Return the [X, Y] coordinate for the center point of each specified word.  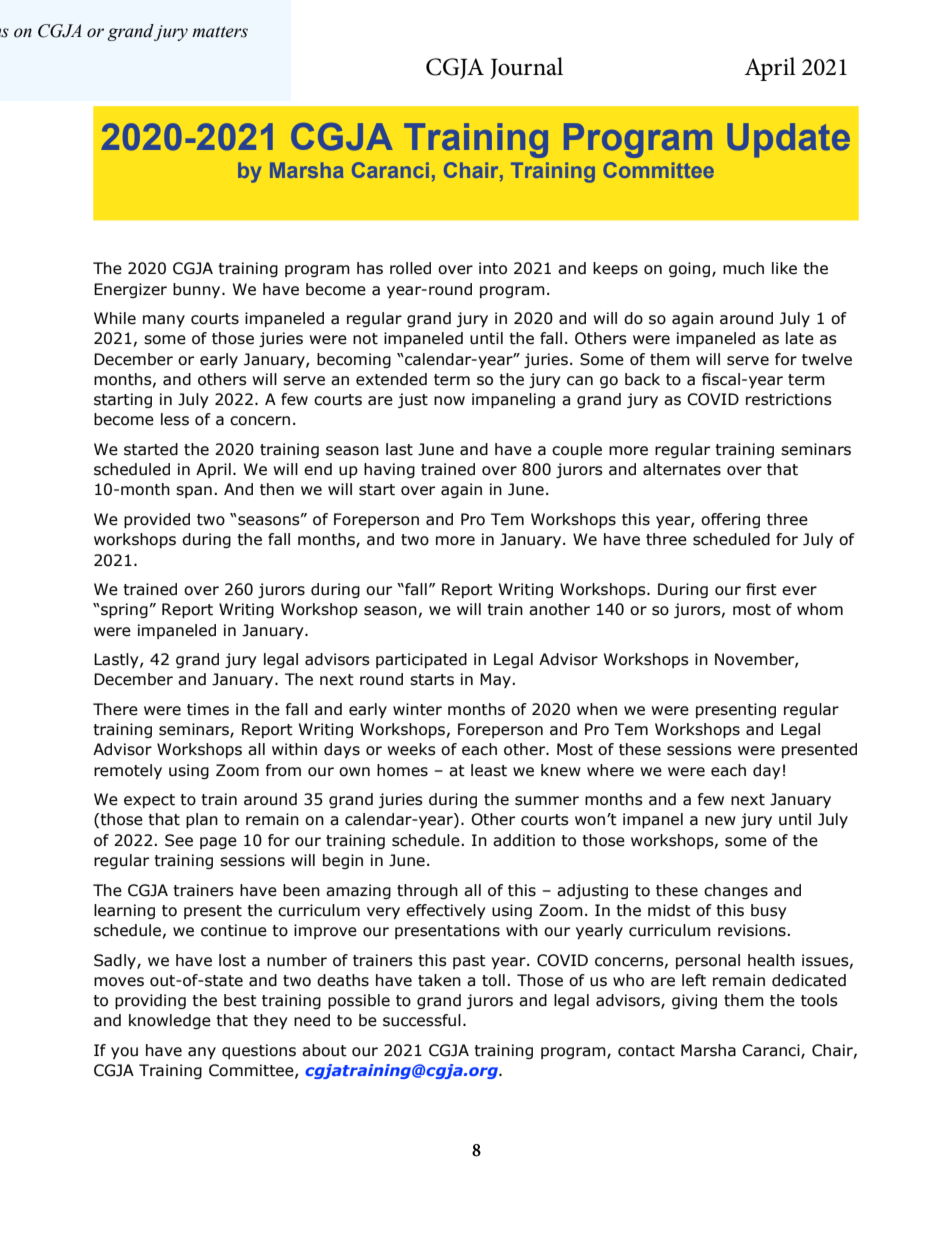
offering [730, 520]
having [389, 470]
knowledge [170, 1021]
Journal [526, 68]
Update [788, 140]
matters [220, 32]
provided [157, 520]
